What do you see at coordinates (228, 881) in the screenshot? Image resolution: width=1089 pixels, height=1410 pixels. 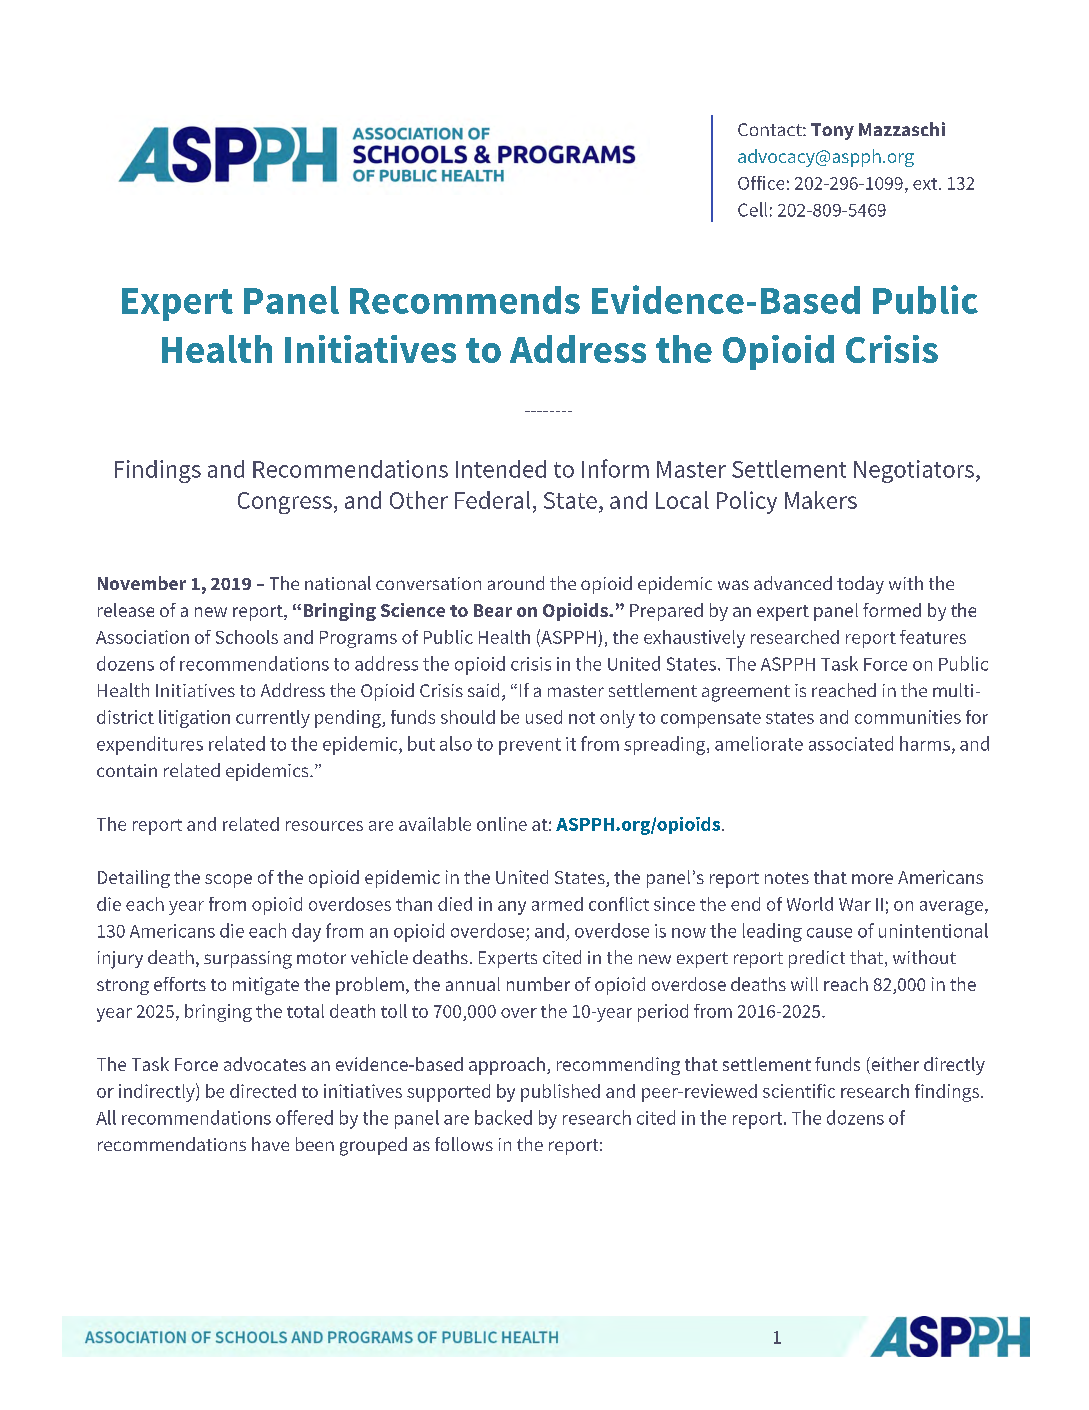 I see `scope` at bounding box center [228, 881].
